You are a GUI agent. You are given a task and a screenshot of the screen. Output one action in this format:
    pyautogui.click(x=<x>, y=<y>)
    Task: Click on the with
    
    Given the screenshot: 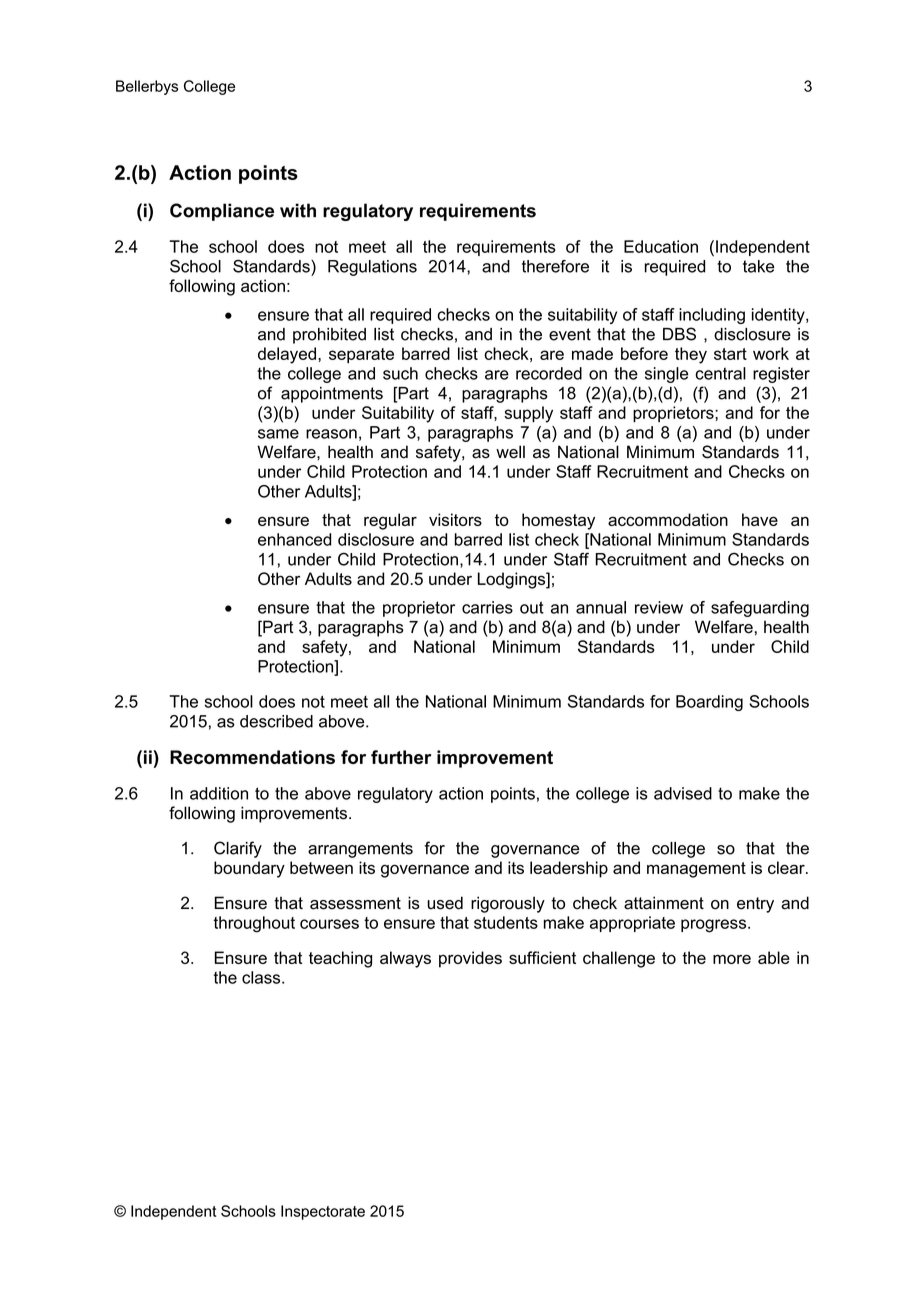 What is the action you would take?
    pyautogui.click(x=298, y=210)
